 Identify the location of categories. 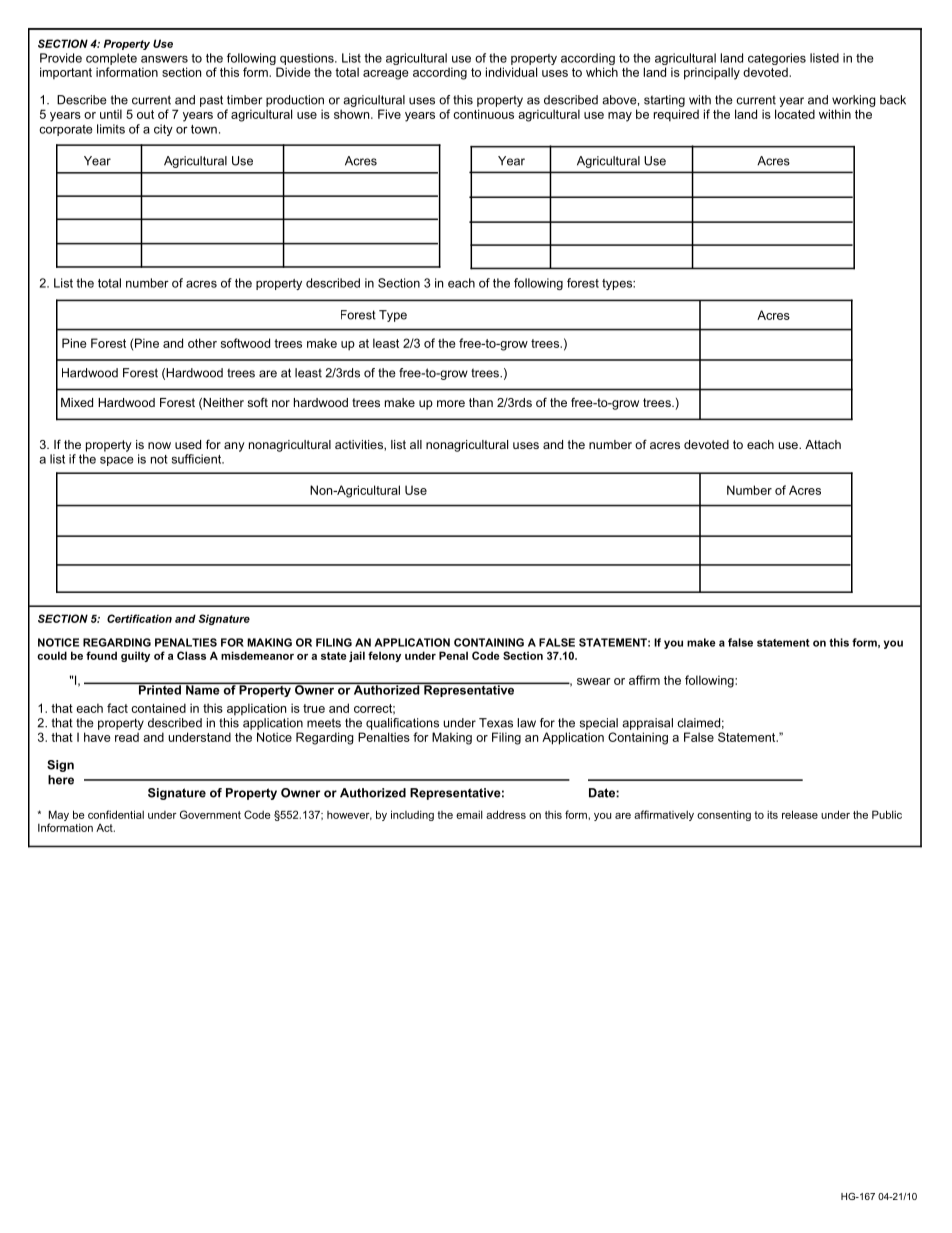
(777, 60).
